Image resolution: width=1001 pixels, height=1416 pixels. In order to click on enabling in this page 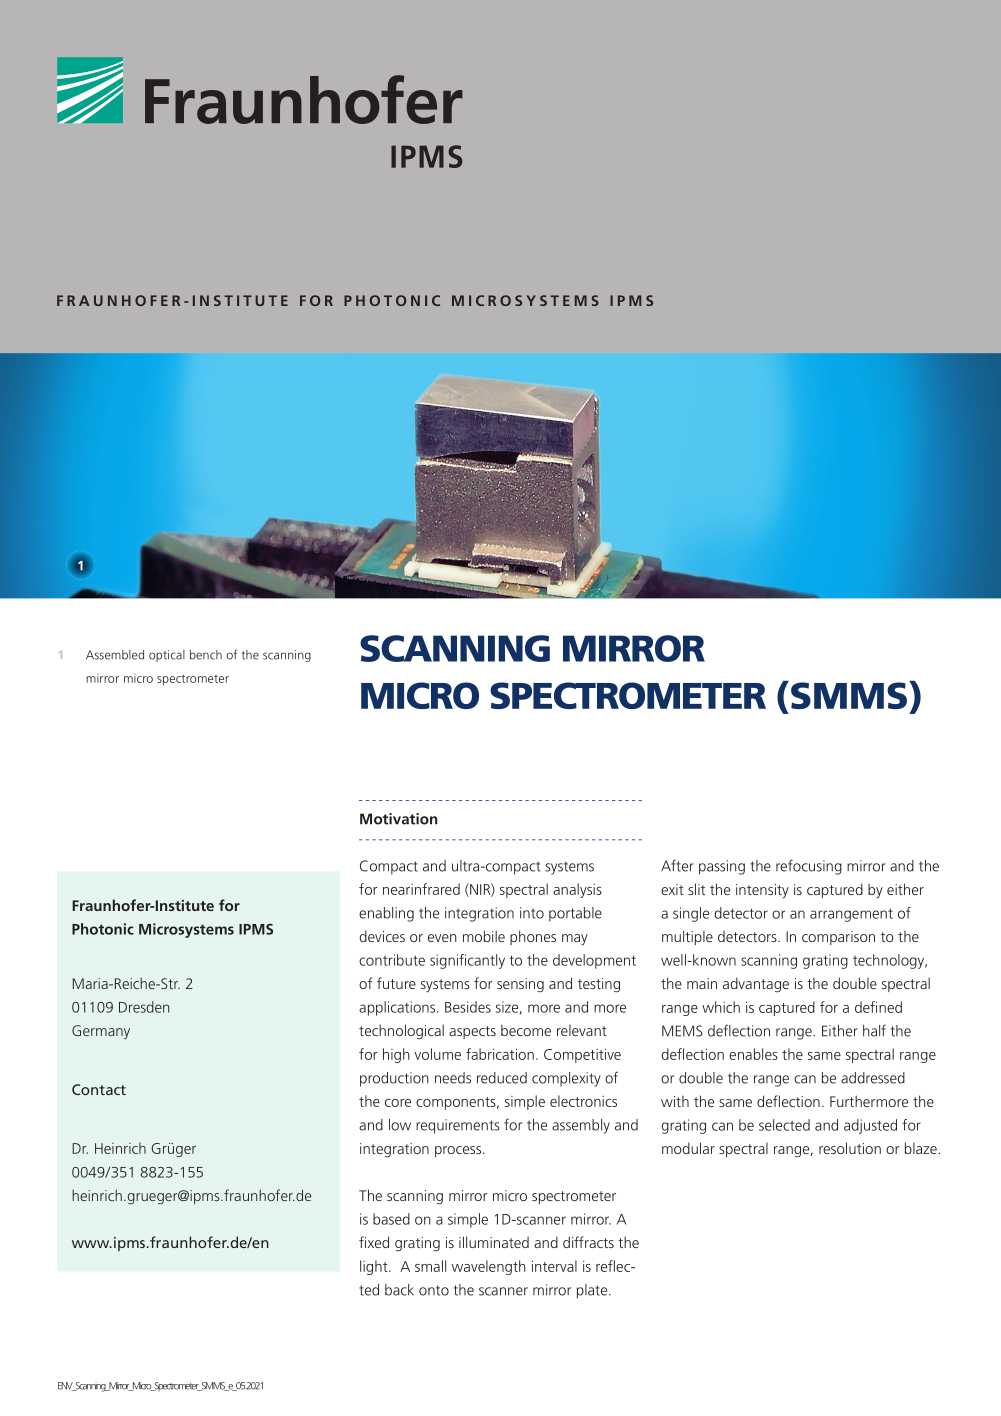, I will do `click(386, 914)`.
